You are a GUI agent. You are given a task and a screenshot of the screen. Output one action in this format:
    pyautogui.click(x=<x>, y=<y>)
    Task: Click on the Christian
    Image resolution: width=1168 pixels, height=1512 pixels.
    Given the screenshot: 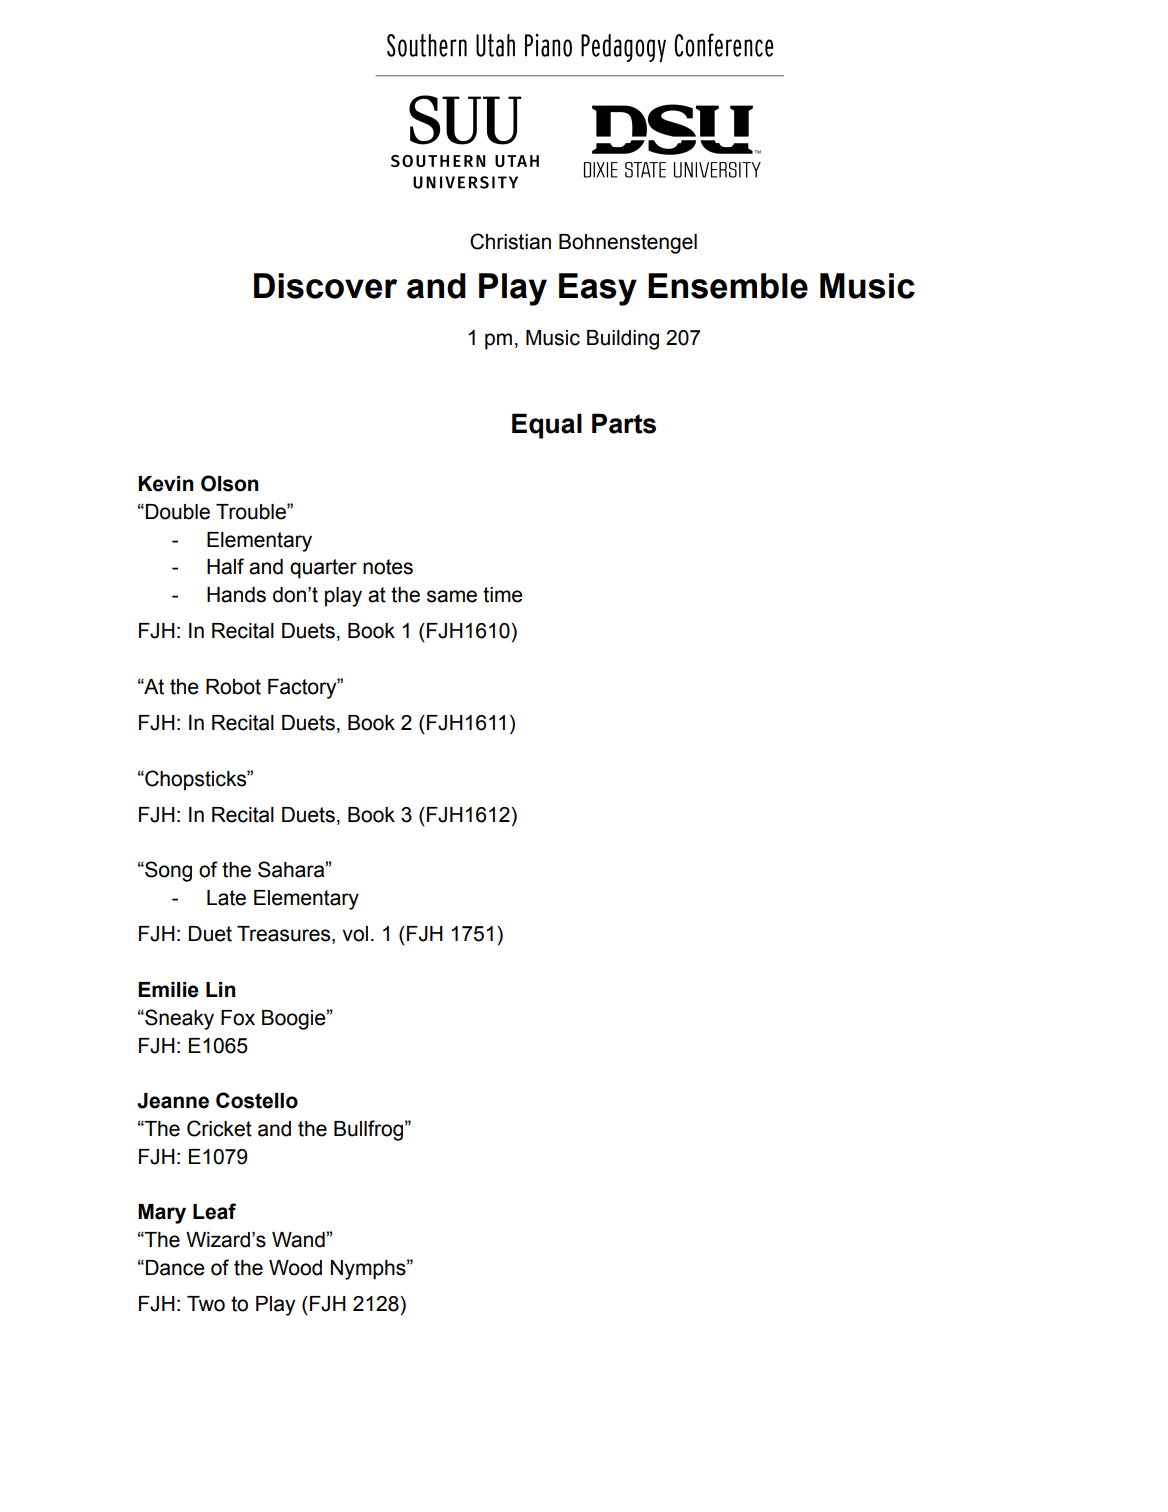 What is the action you would take?
    pyautogui.click(x=510, y=241)
